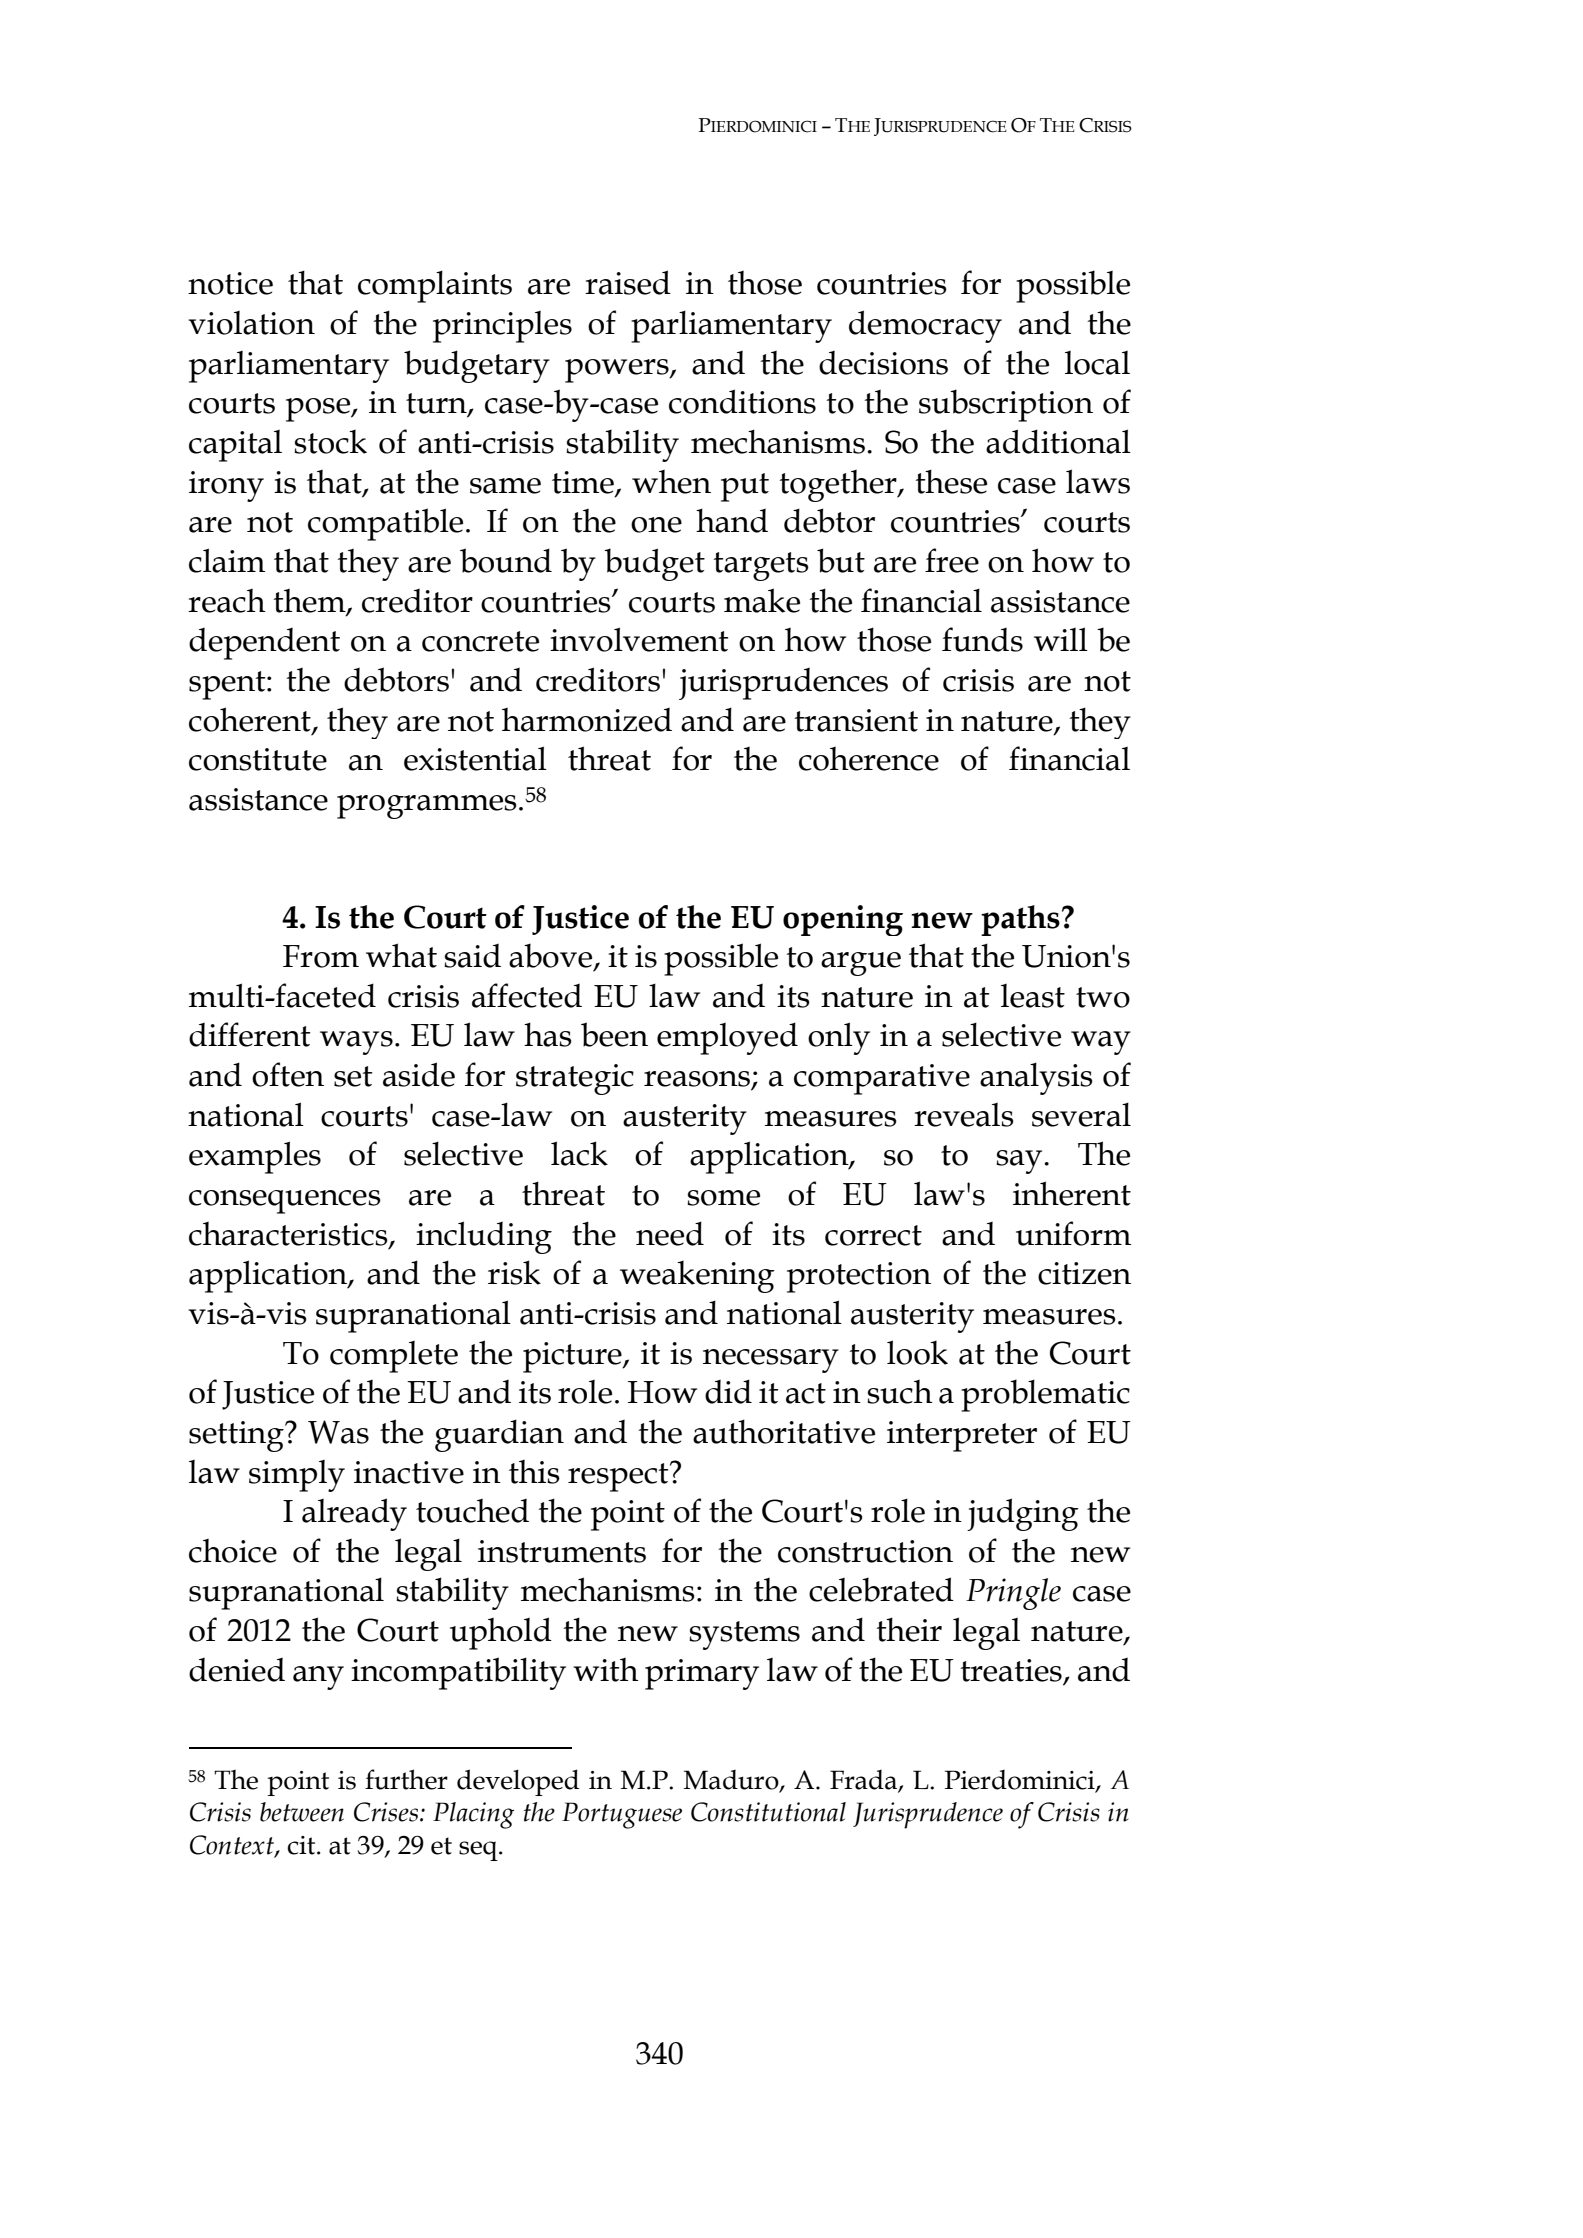 Image resolution: width=1583 pixels, height=2238 pixels. What do you see at coordinates (338, 1432) in the document?
I see `Was` at bounding box center [338, 1432].
